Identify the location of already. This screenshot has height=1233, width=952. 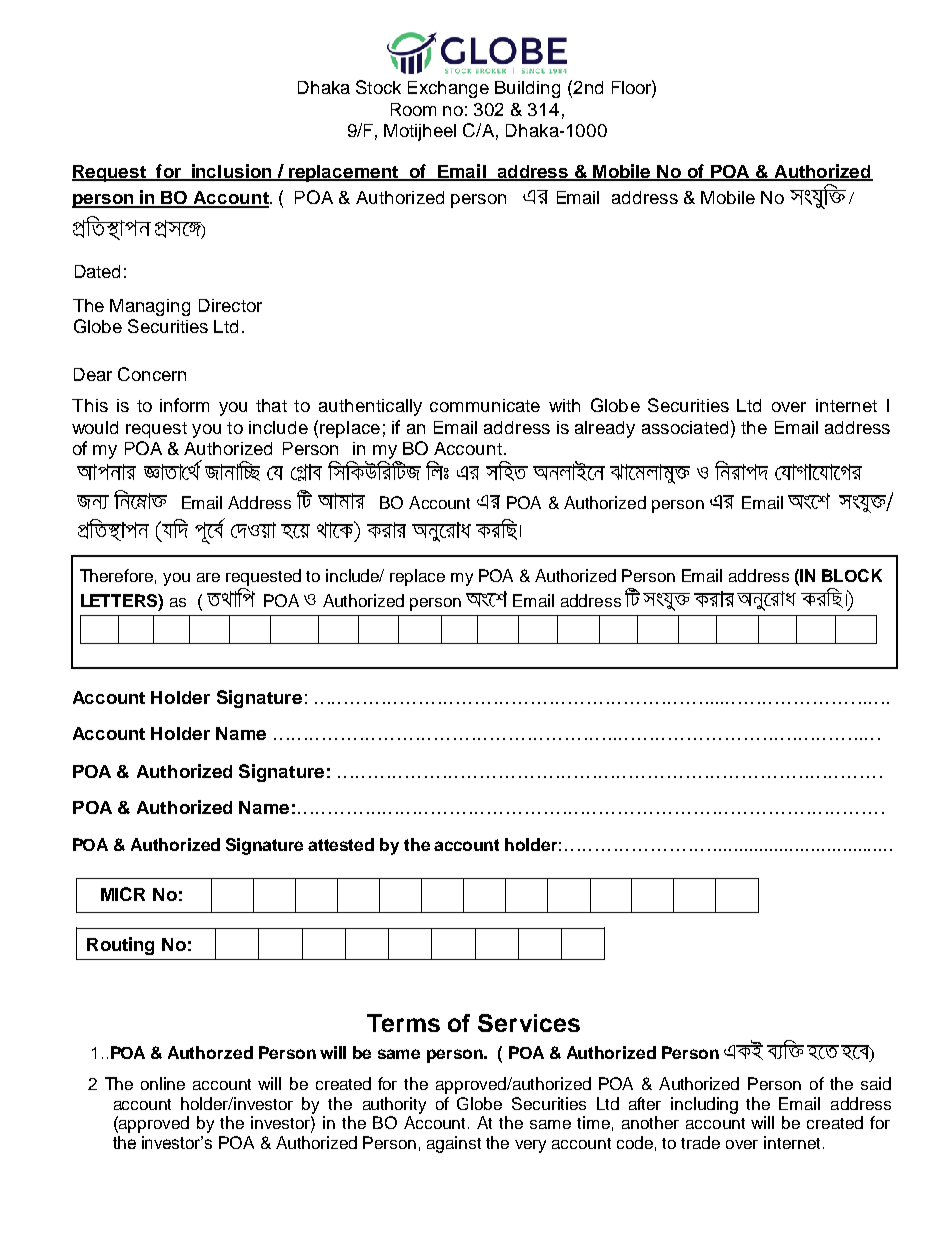
(605, 429).
